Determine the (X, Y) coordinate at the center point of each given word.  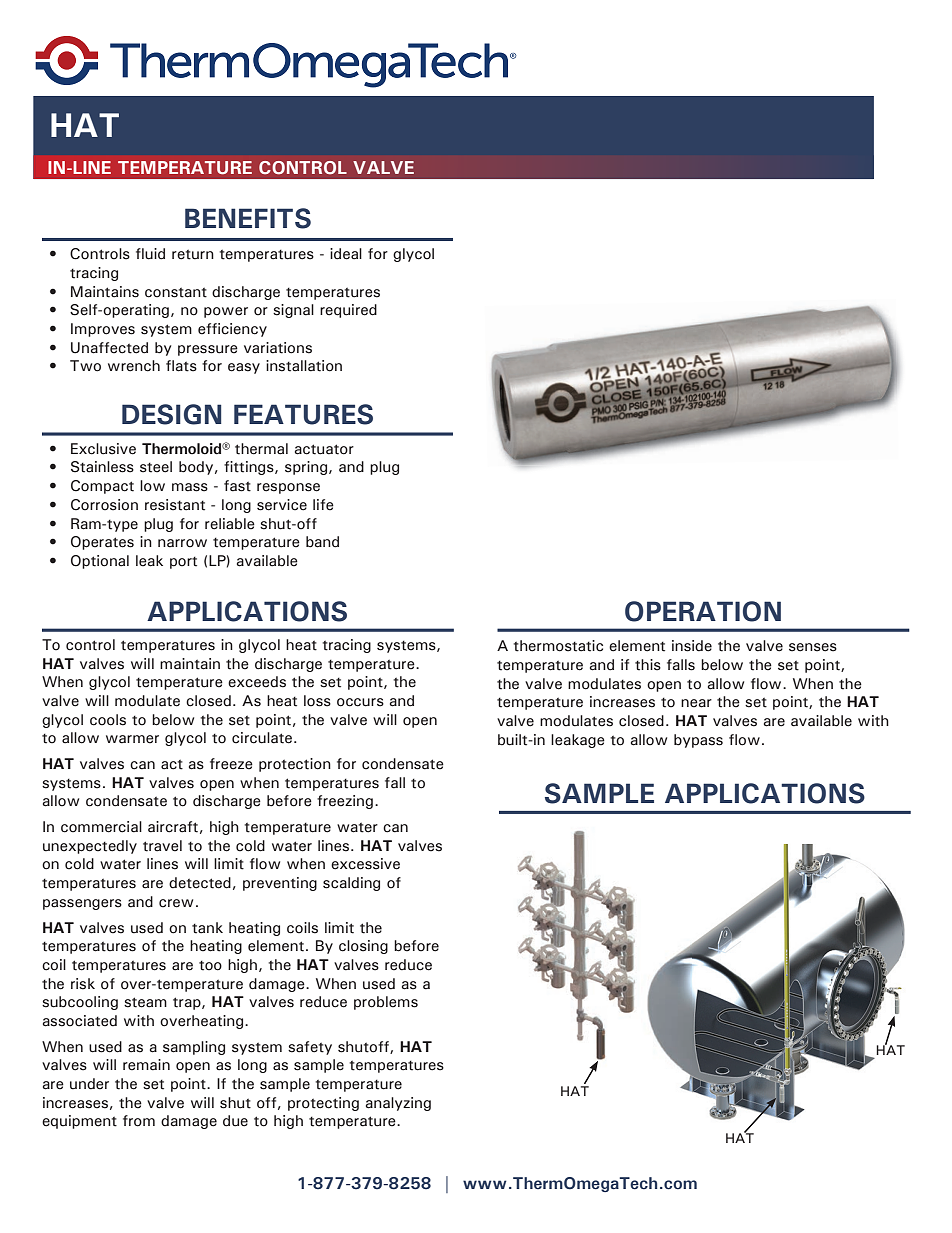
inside (692, 646)
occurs (360, 702)
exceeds (257, 682)
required (348, 311)
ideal (346, 254)
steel (156, 467)
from (139, 1121)
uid (155, 254)
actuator (324, 449)
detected (200, 883)
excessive (365, 864)
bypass (698, 741)
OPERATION (703, 611)
